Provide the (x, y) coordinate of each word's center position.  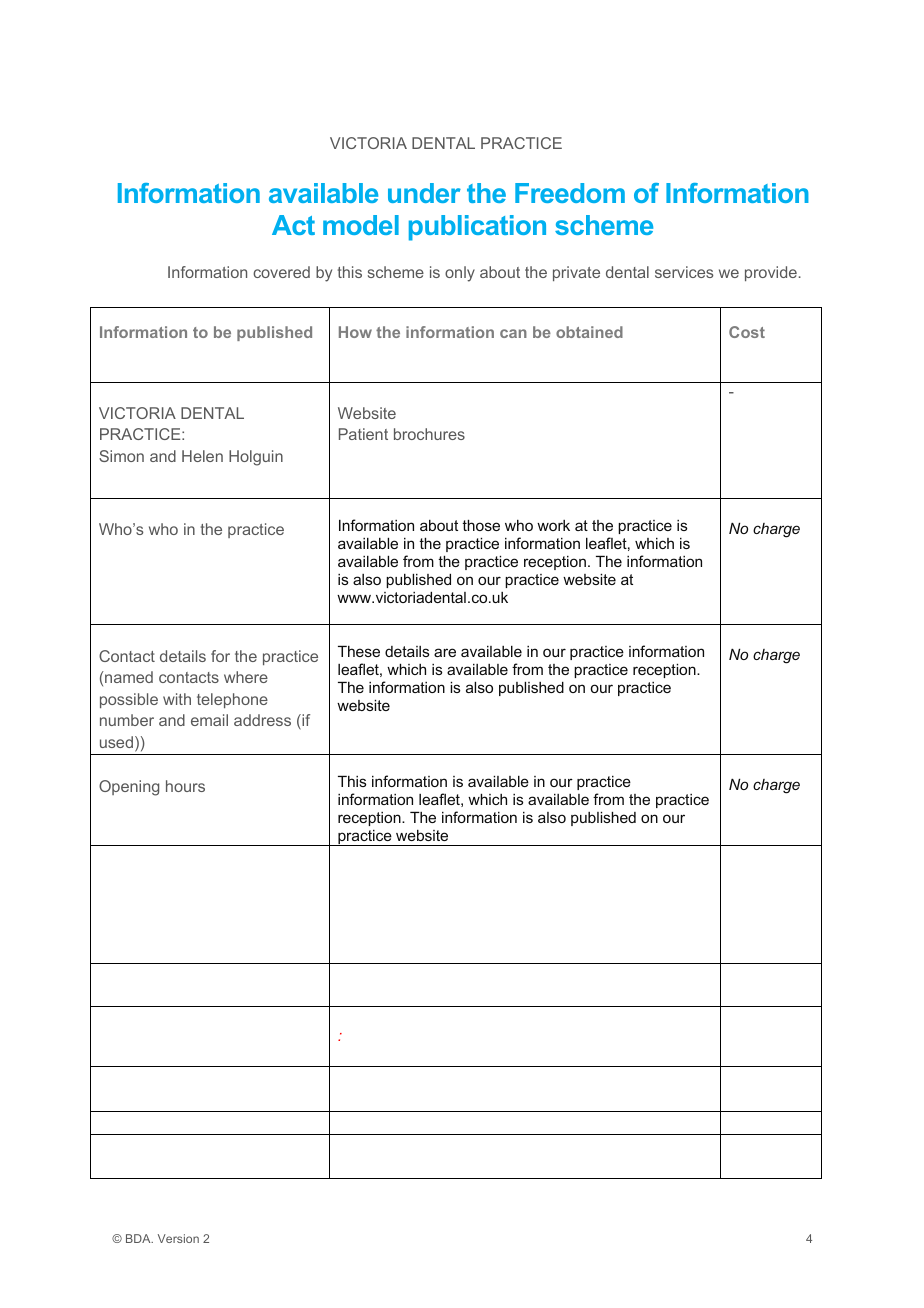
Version (178, 1238)
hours (185, 786)
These (359, 651)
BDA (139, 1238)
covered (281, 272)
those (481, 525)
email (209, 720)
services (684, 272)
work (553, 525)
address (262, 720)
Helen (202, 456)
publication (477, 228)
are (445, 652)
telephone (232, 700)
